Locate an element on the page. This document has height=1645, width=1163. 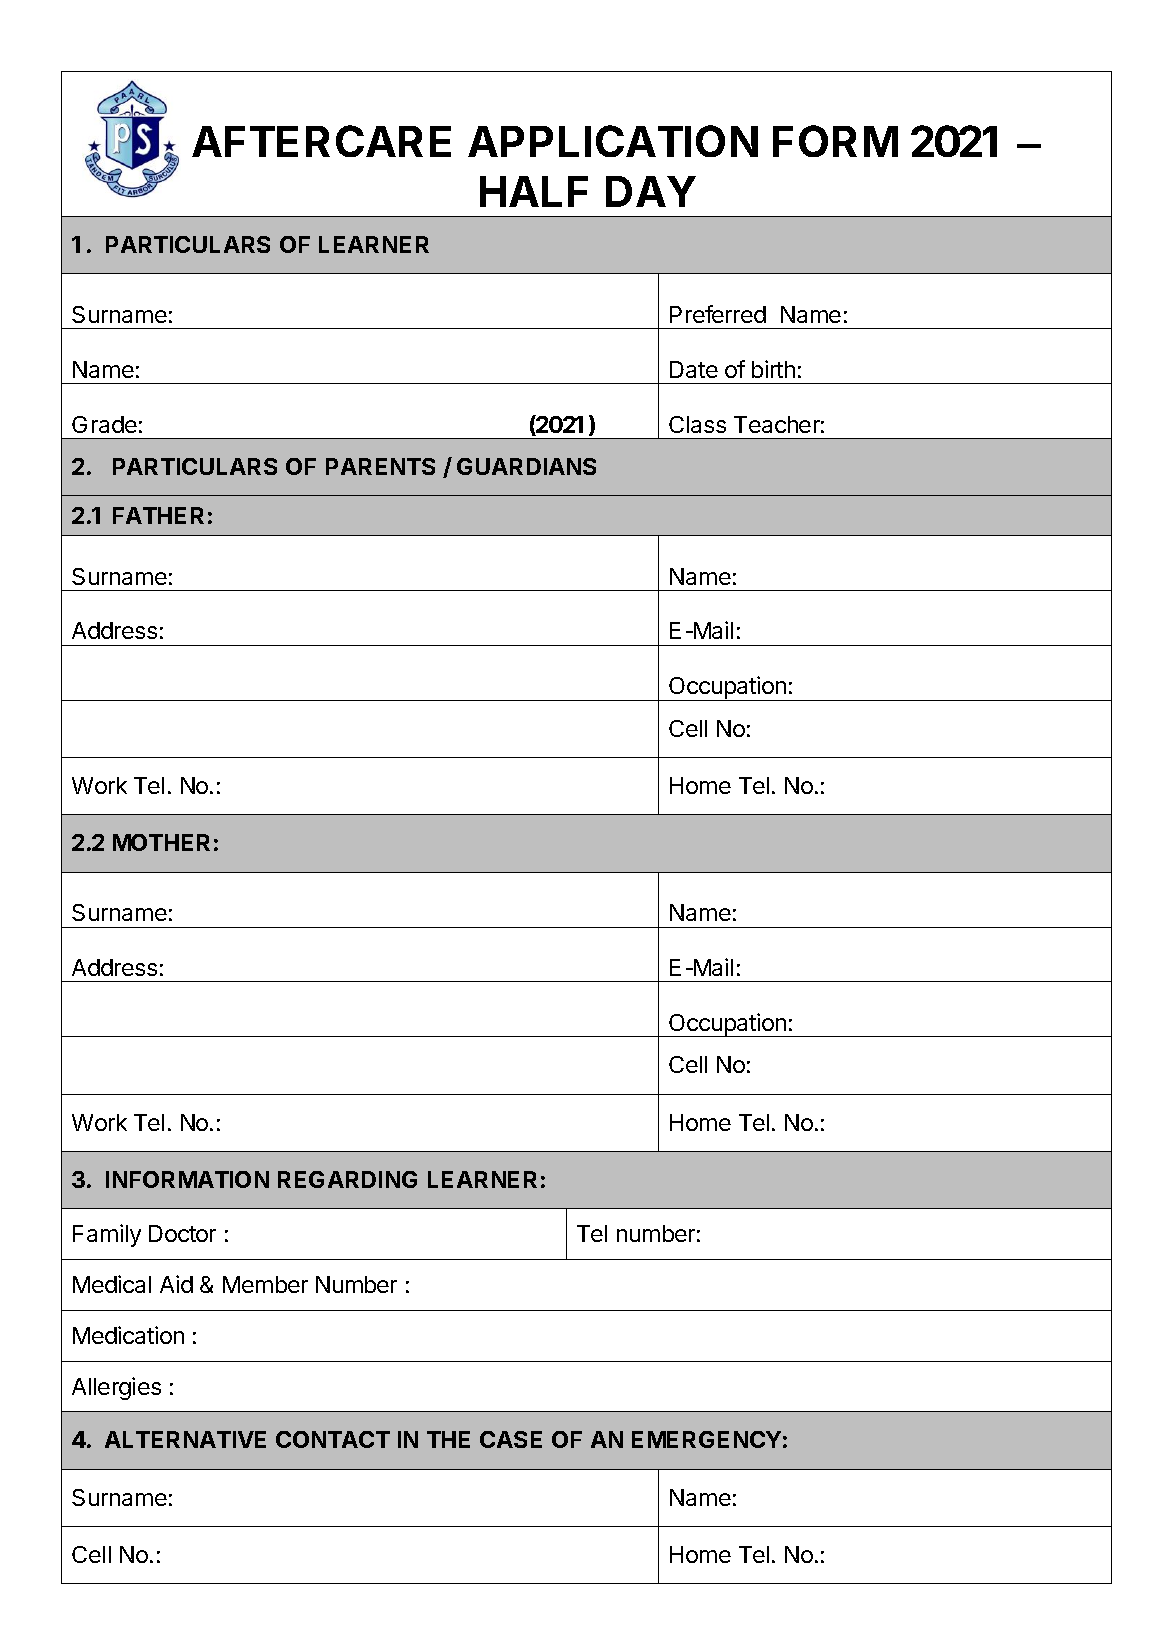
AFTERCARE is located at coordinates (321, 141).
